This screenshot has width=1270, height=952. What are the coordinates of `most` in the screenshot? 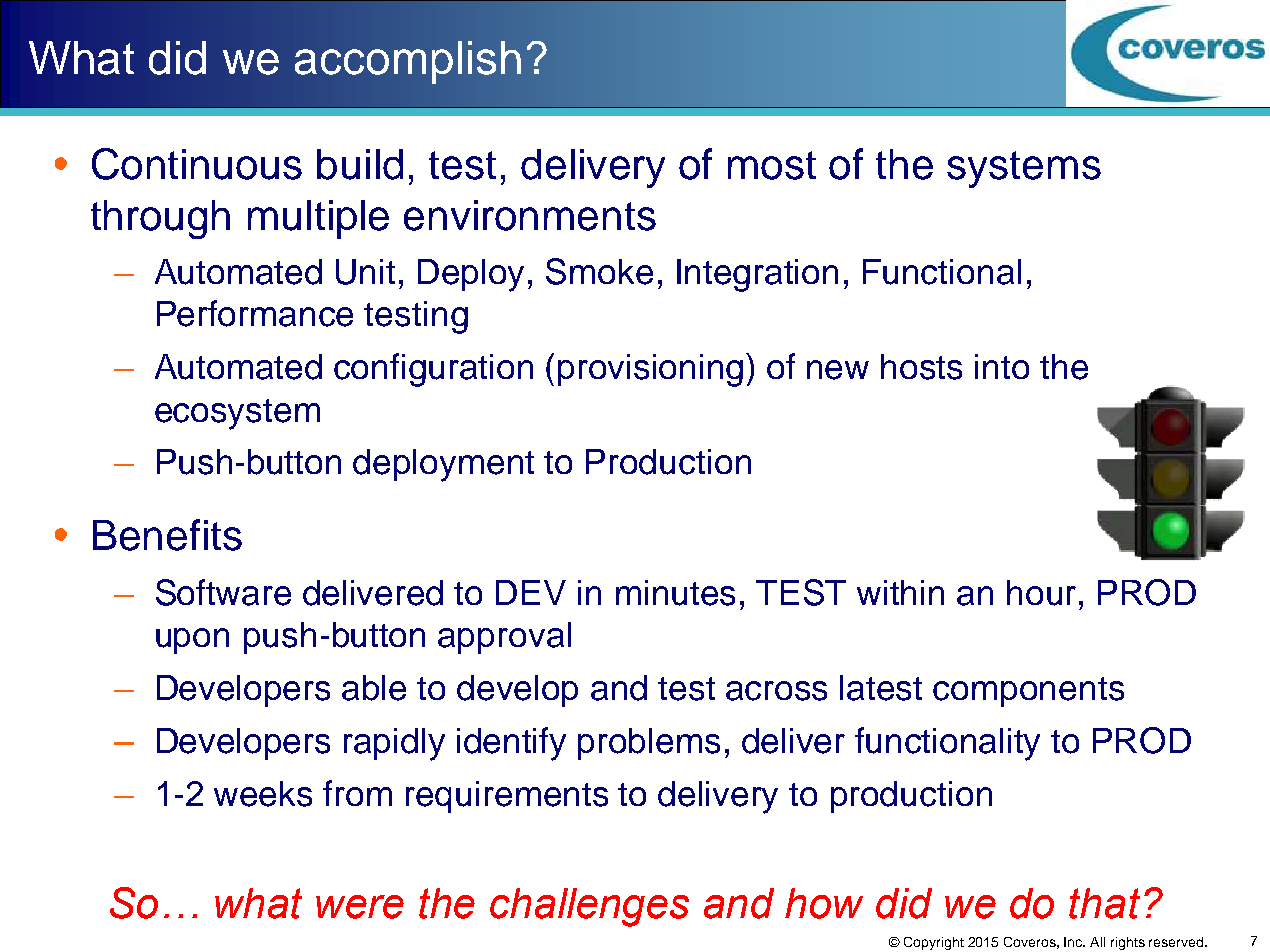 It's located at (772, 165).
